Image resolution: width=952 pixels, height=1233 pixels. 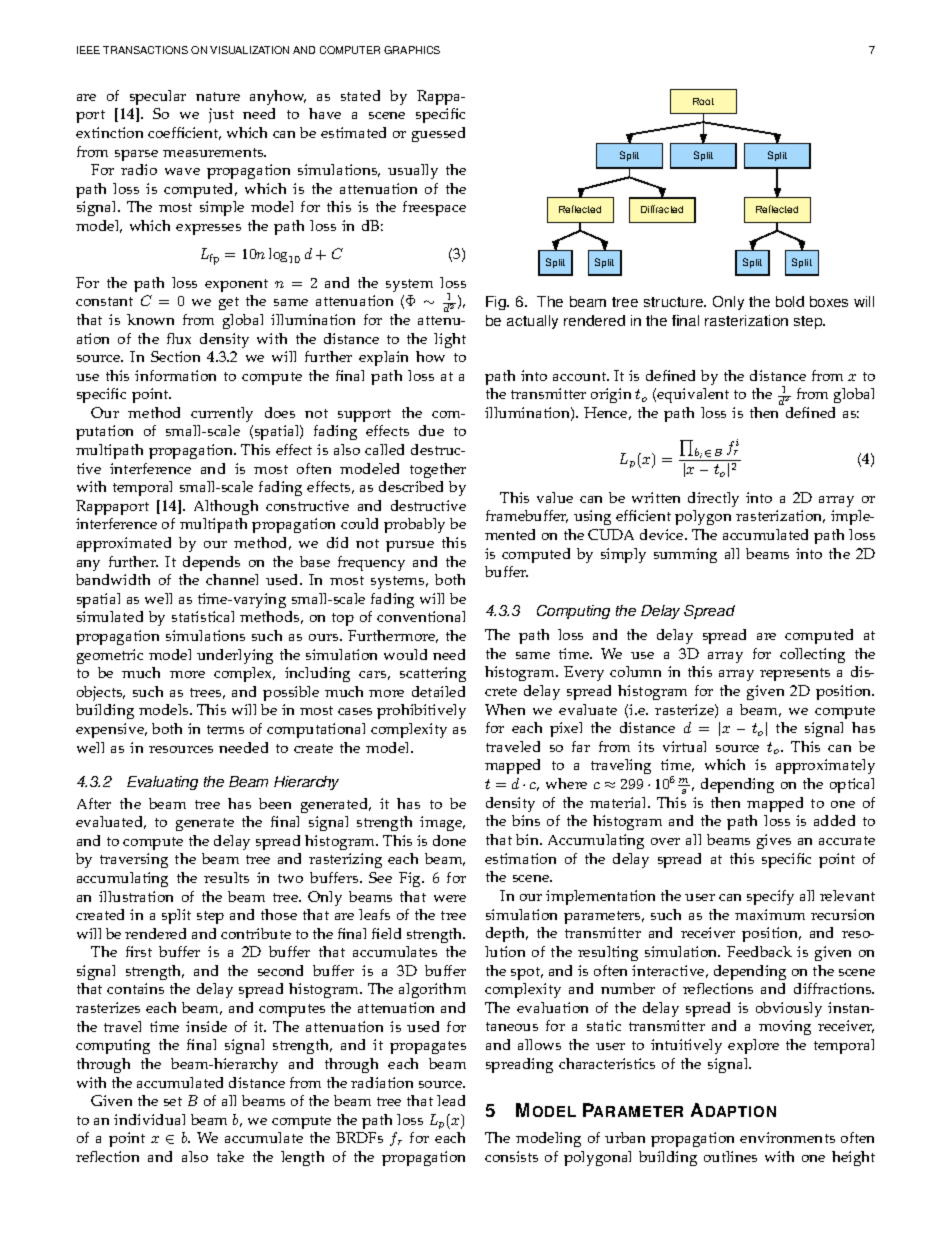 What do you see at coordinates (421, 616) in the screenshot?
I see `conventional` at bounding box center [421, 616].
